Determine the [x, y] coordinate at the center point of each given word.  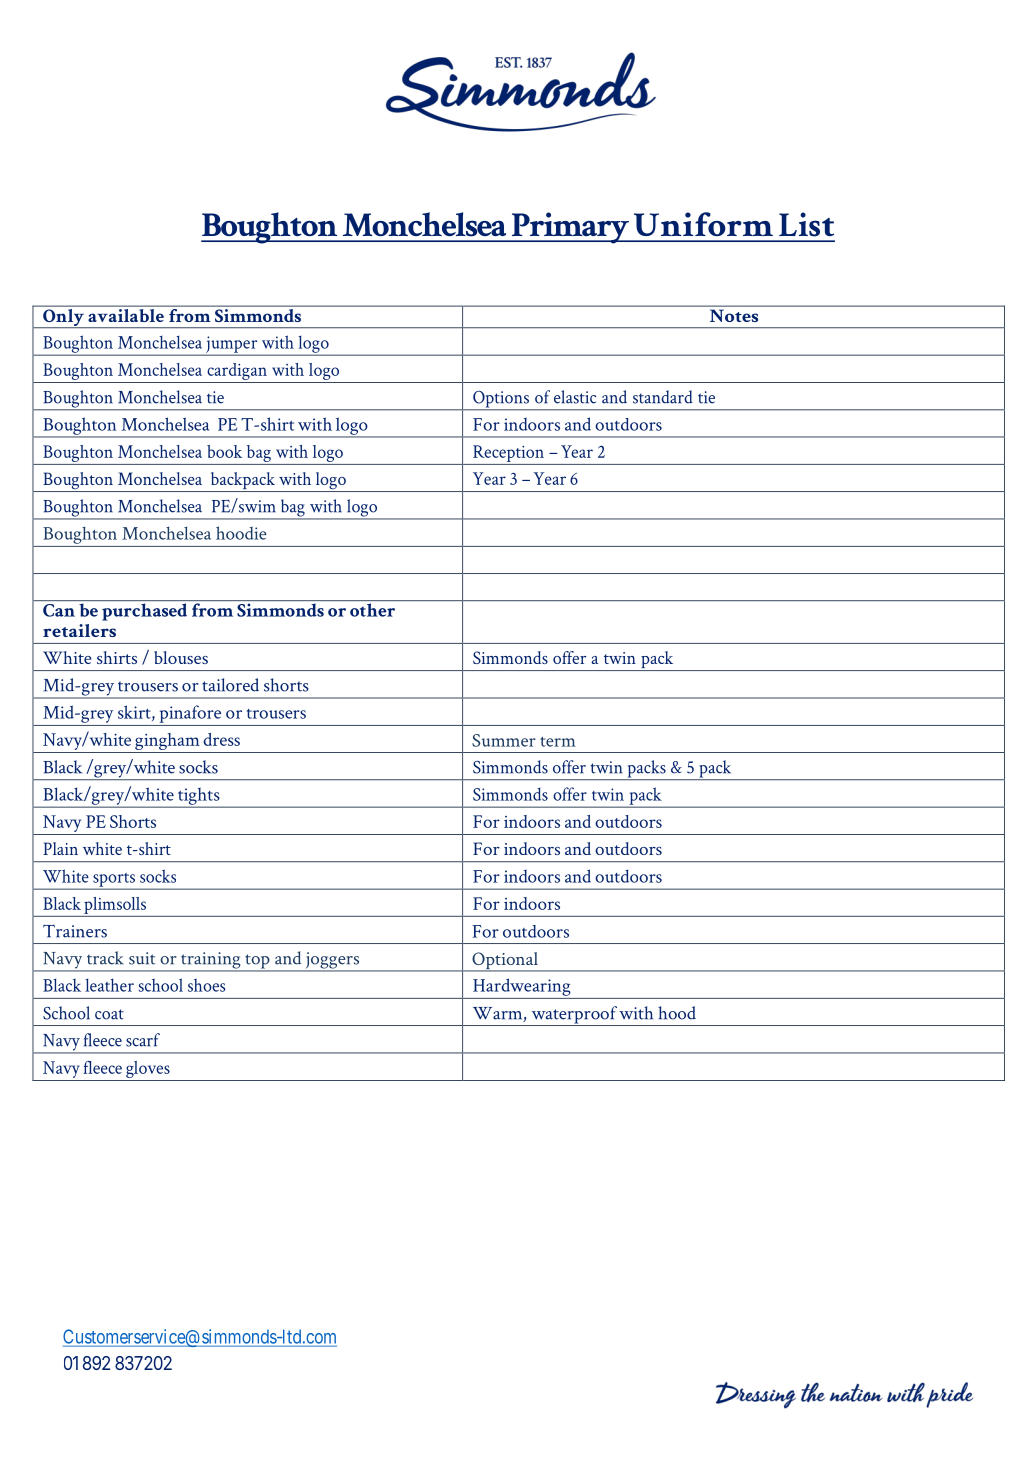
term [558, 742]
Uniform [703, 224]
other [372, 610]
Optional [505, 962]
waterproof [574, 1016]
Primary [570, 228]
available [126, 314]
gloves [148, 1071]
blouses [181, 657]
